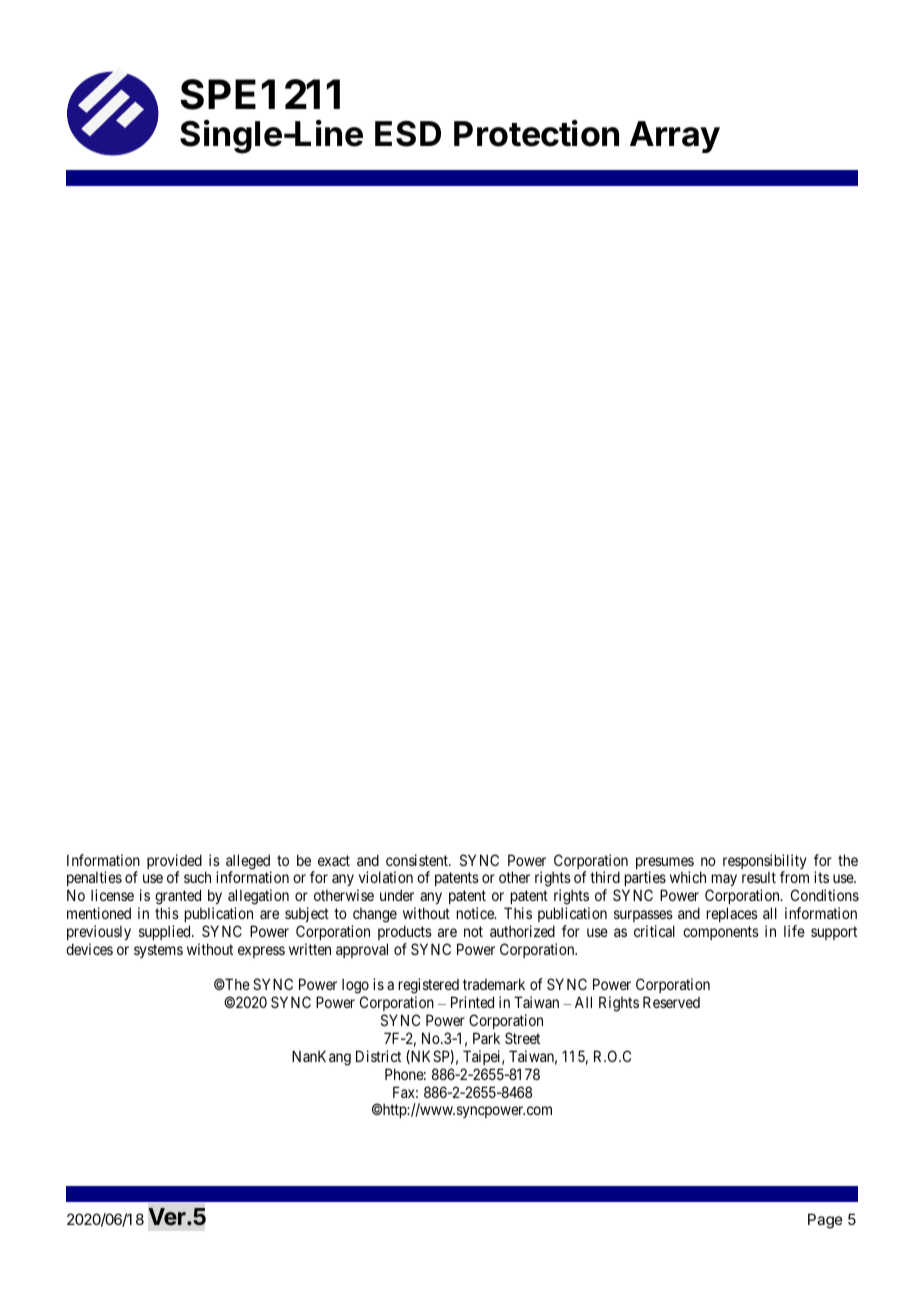 This document has width=924, height=1308. I want to click on Array, so click(675, 137).
